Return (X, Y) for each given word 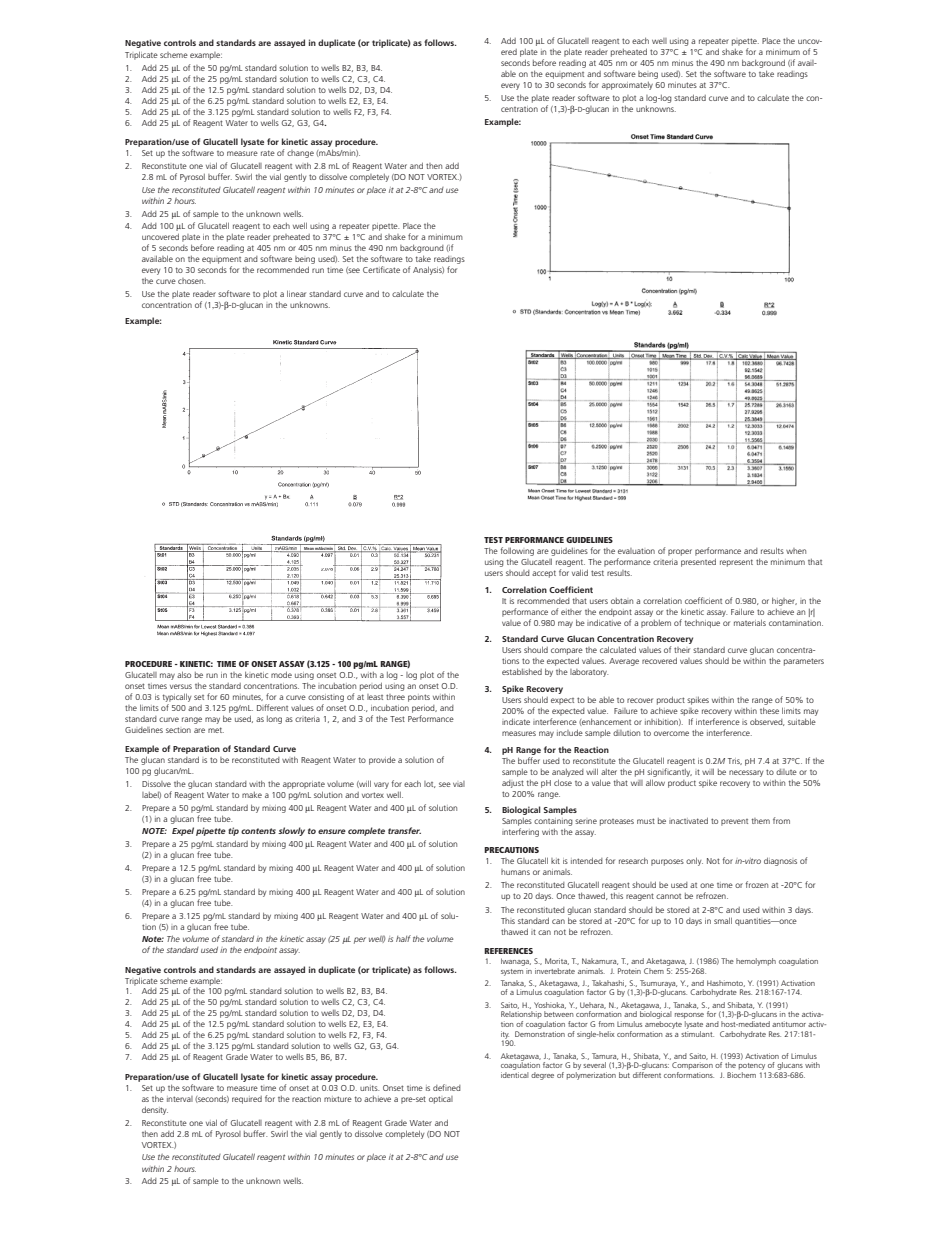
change (300, 154)
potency (752, 1066)
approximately (627, 86)
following (517, 551)
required (247, 1100)
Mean (308, 549)
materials (750, 622)
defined (447, 1087)
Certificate (381, 269)
